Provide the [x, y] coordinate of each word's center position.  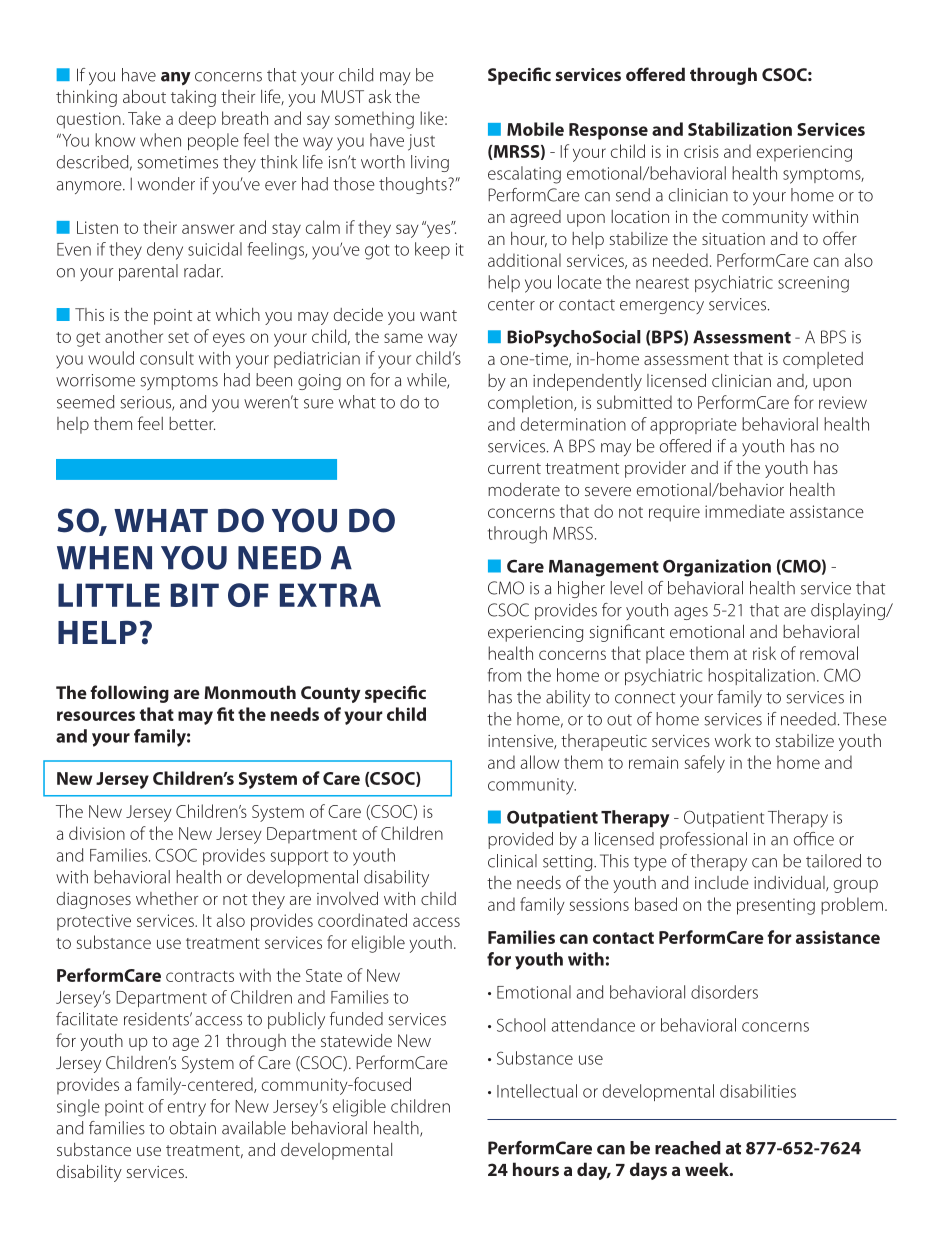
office [814, 839]
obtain [193, 1128]
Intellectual [537, 1091]
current [514, 468]
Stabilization [740, 129]
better [192, 423]
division [97, 833]
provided [520, 840]
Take [144, 118]
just [421, 142]
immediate [745, 511]
